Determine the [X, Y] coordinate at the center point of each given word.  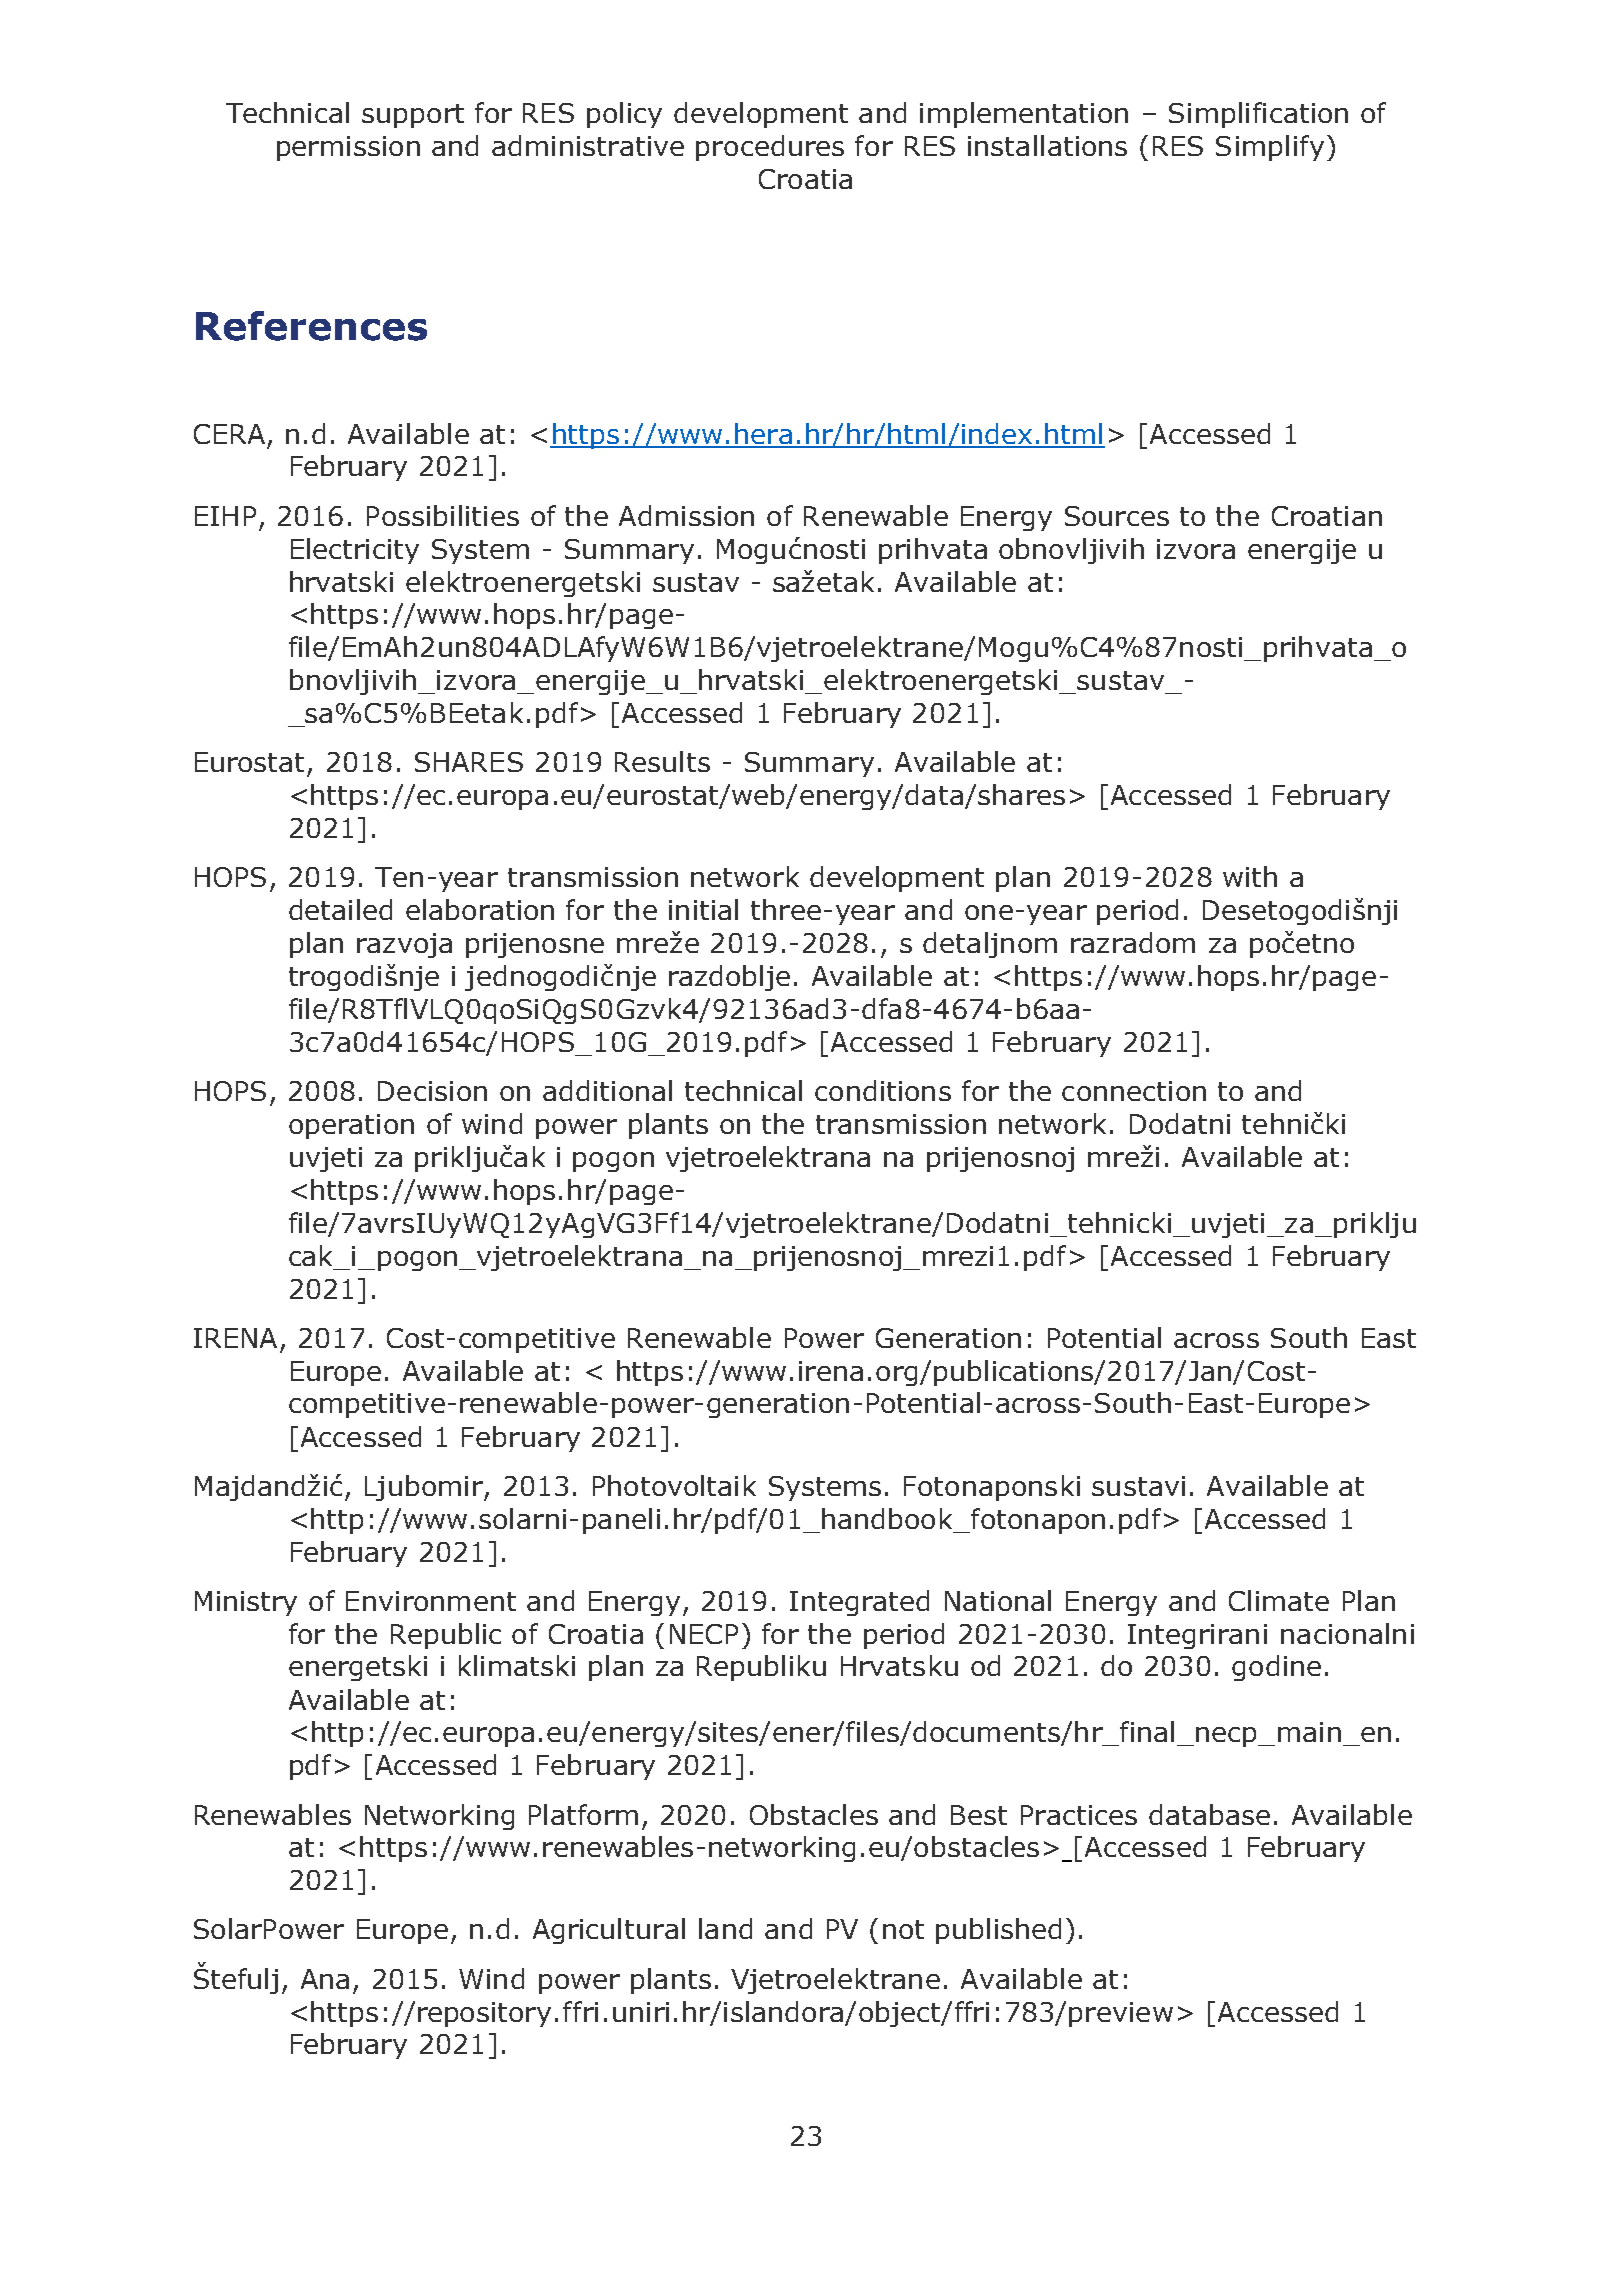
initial [703, 909]
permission [348, 148]
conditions [883, 1090]
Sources [1117, 516]
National [998, 1600]
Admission [686, 515]
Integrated [859, 1603]
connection [1134, 1091]
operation [351, 1126]
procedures [770, 148]
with [1250, 876]
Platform [583, 1814]
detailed [340, 909]
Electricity [355, 551]
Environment [431, 1601]
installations [1047, 145]
